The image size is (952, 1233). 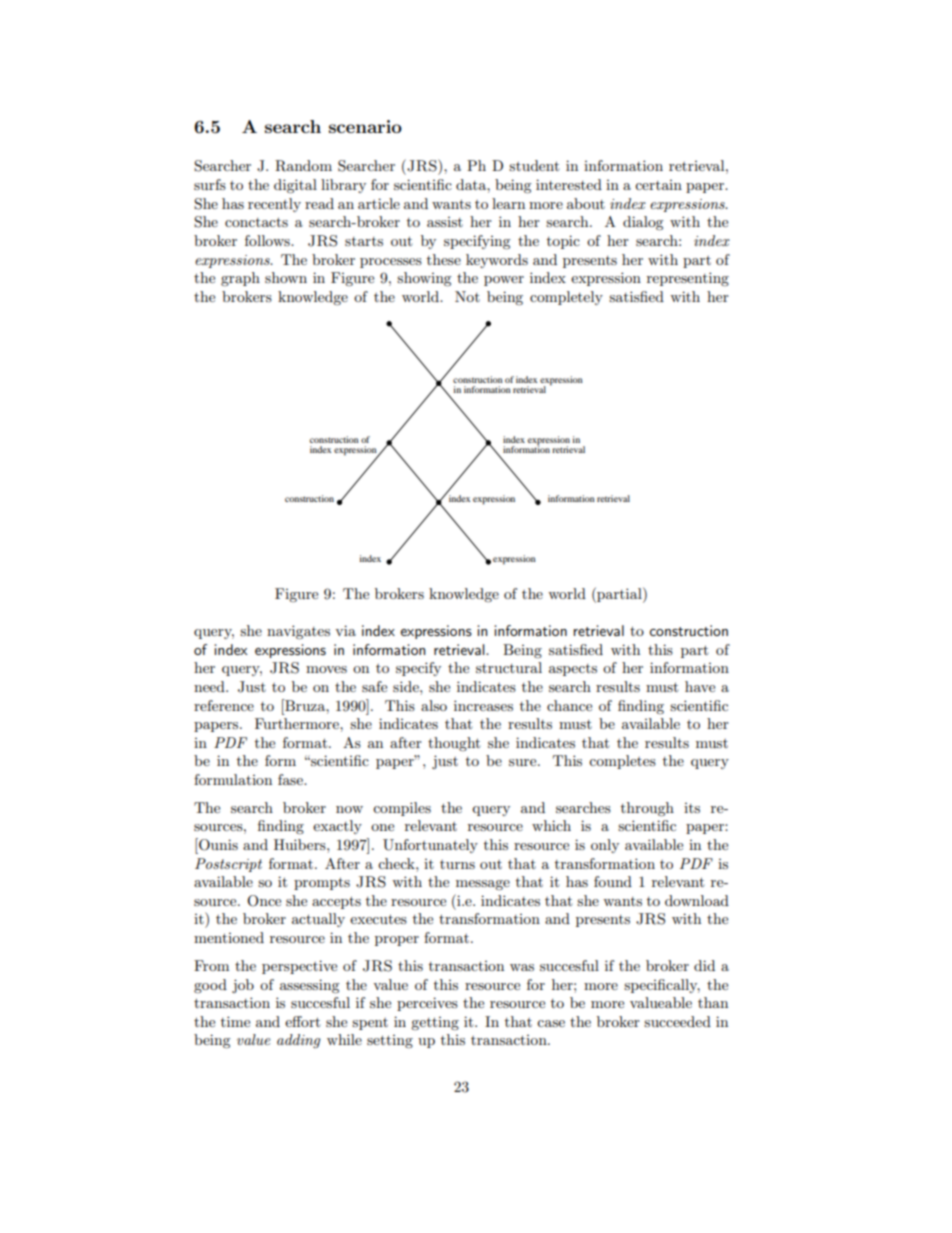 I want to click on representing, so click(x=688, y=279).
